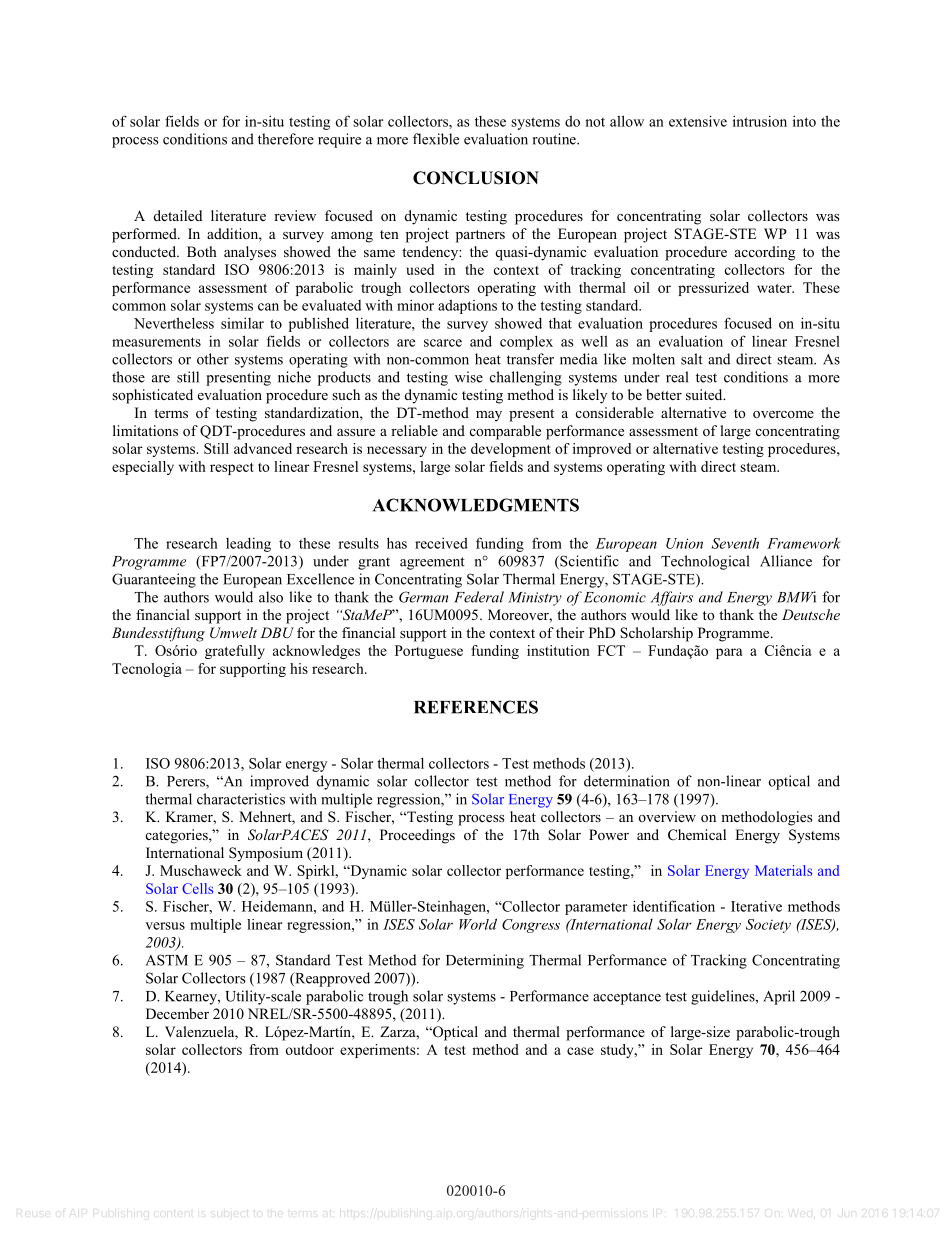 Image resolution: width=952 pixels, height=1233 pixels. I want to click on intrusion, so click(760, 121).
